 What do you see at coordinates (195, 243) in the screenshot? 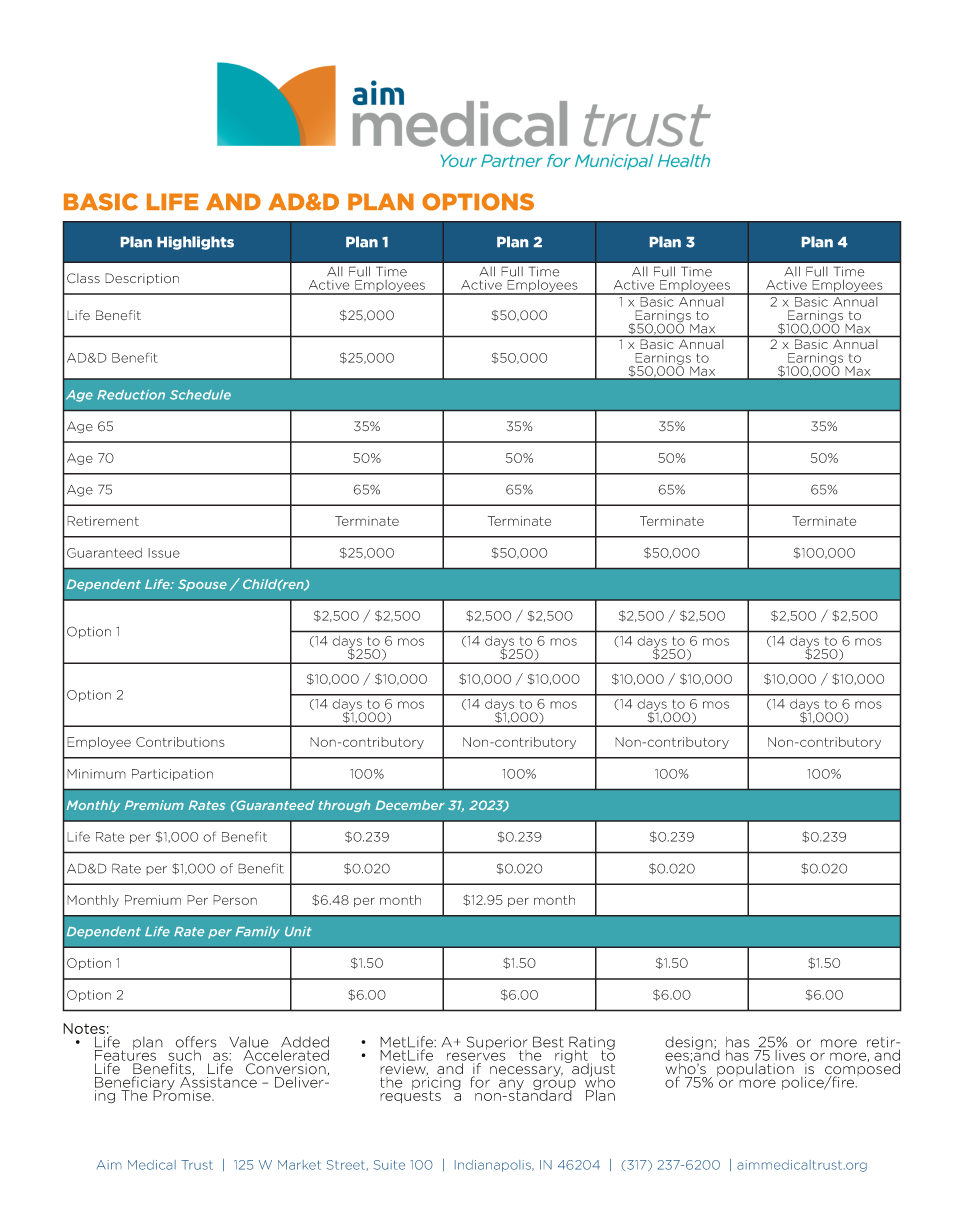
I see `Highlights` at bounding box center [195, 243].
